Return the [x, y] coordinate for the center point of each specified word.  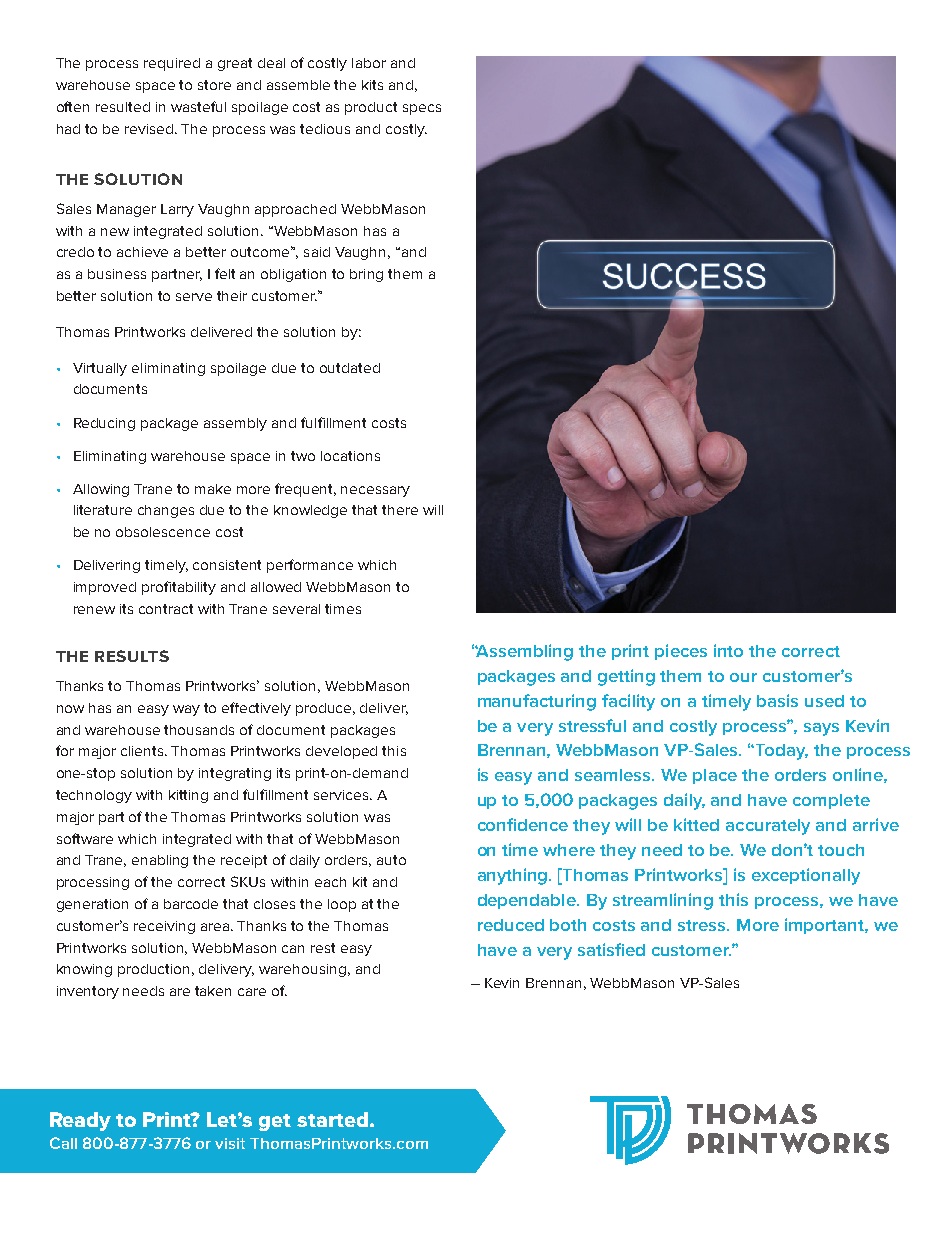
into [728, 650]
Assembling [524, 652]
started [332, 1119]
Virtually [100, 369]
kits [372, 85]
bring [366, 275]
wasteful [198, 106]
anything [514, 876]
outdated [350, 368]
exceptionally [806, 876]
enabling [160, 861]
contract [166, 609]
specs [422, 109]
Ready [80, 1121]
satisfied [611, 949]
